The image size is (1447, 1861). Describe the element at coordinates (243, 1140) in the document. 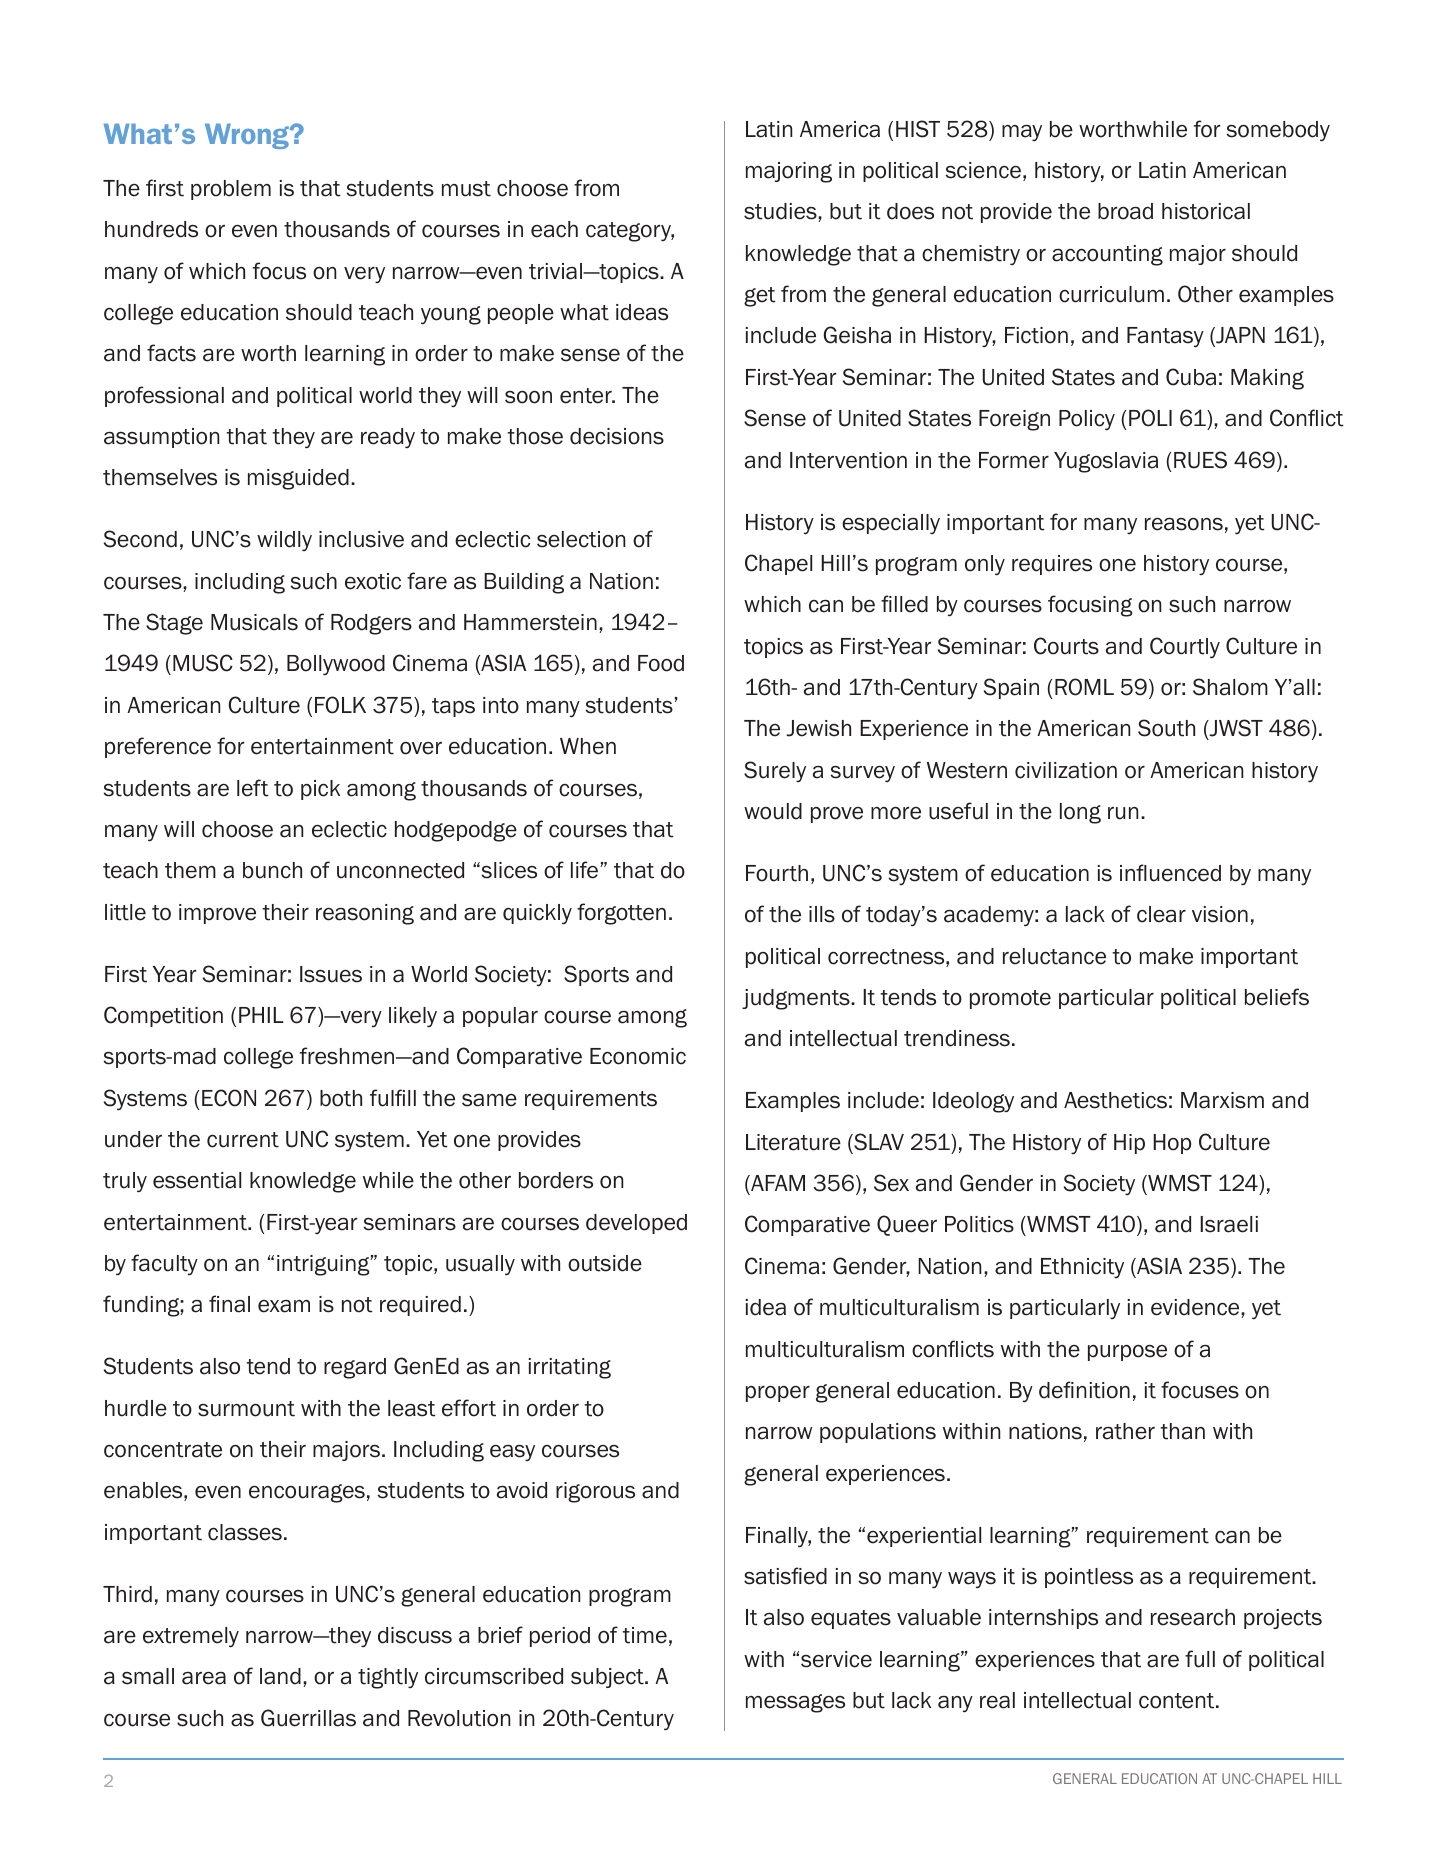

I see `current` at that location.
